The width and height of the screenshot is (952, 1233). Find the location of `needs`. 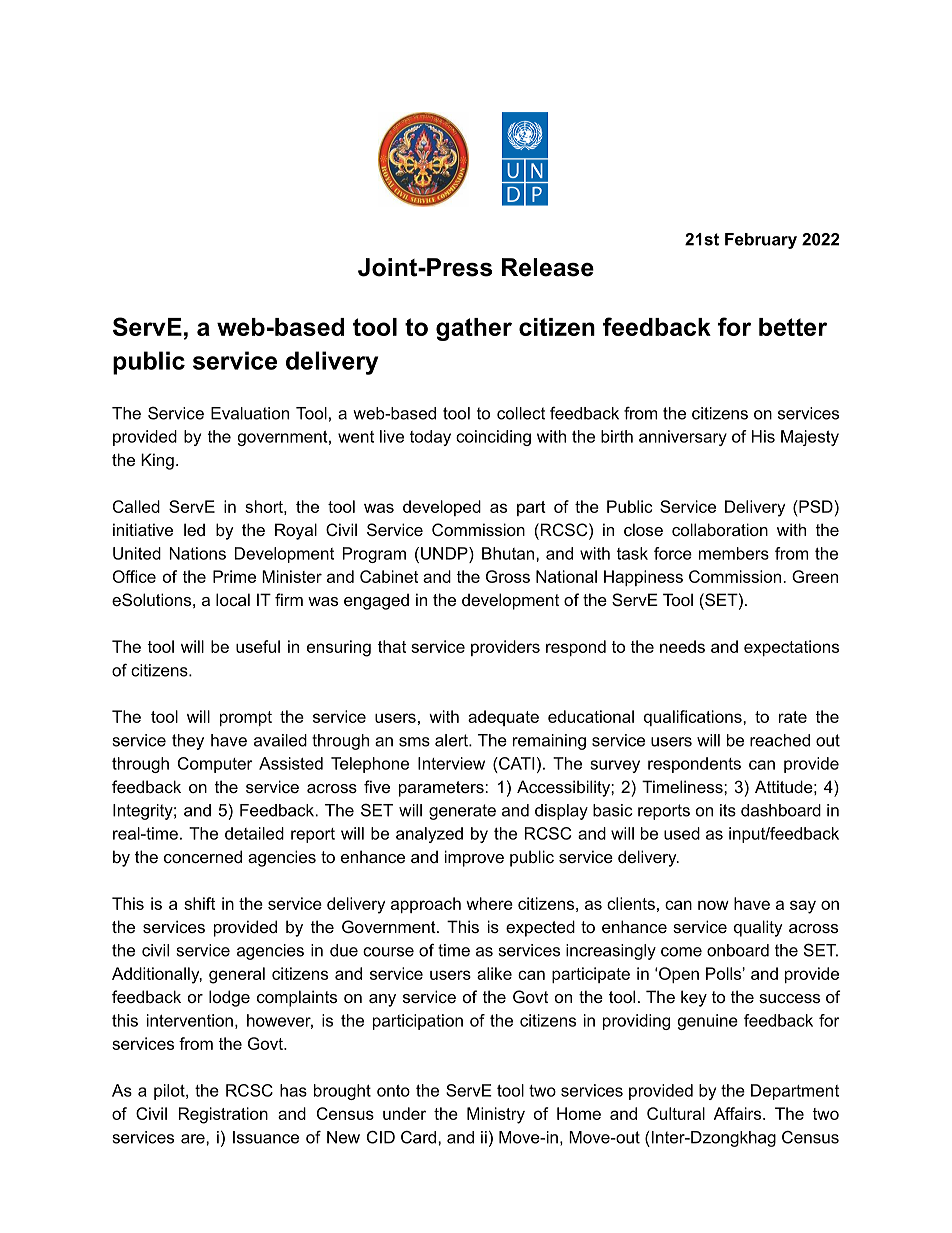

needs is located at coordinates (682, 646).
